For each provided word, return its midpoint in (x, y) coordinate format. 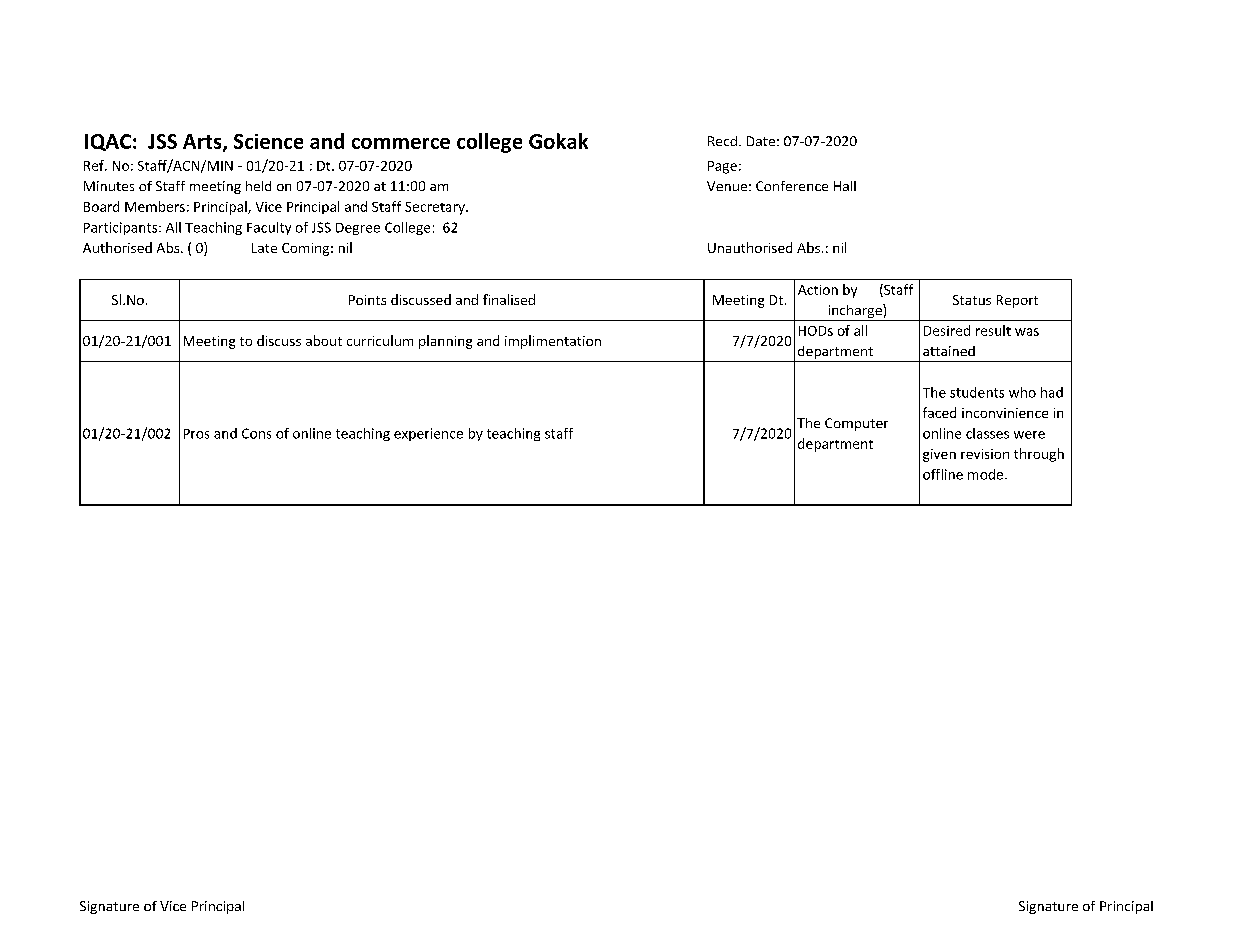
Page (722, 167)
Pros (196, 434)
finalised (509, 299)
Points (367, 300)
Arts (203, 142)
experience (428, 434)
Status (972, 300)
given (939, 455)
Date (761, 141)
